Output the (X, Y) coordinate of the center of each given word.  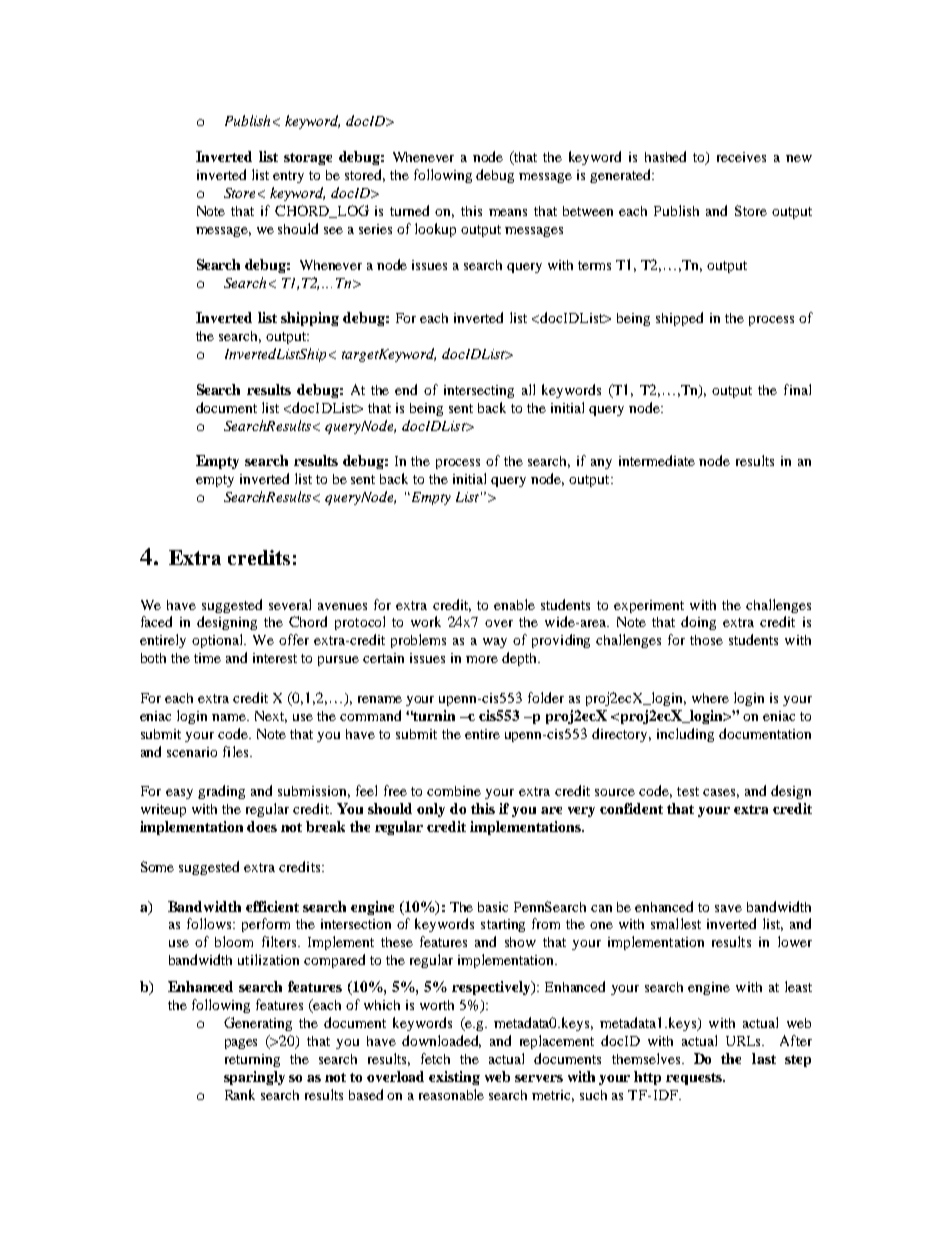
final (797, 389)
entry (288, 177)
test (688, 791)
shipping (310, 319)
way (495, 643)
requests (695, 1079)
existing (454, 1078)
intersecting (479, 391)
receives (741, 157)
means (508, 212)
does (262, 826)
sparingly (254, 1078)
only (431, 810)
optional (219, 641)
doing (698, 623)
